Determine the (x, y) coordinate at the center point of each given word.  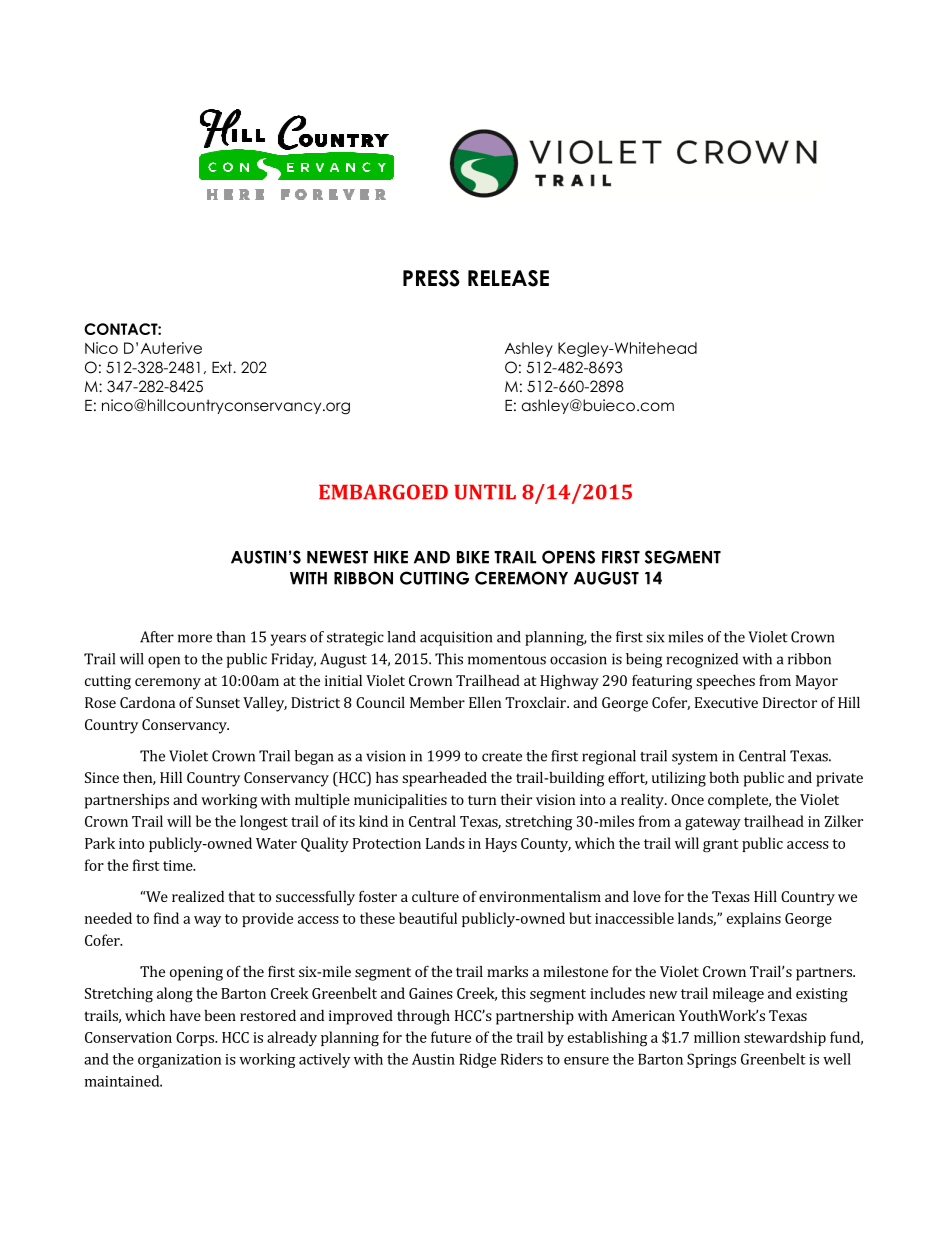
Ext (223, 367)
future (451, 1037)
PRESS (431, 278)
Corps (196, 1039)
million (717, 1037)
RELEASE (508, 278)
